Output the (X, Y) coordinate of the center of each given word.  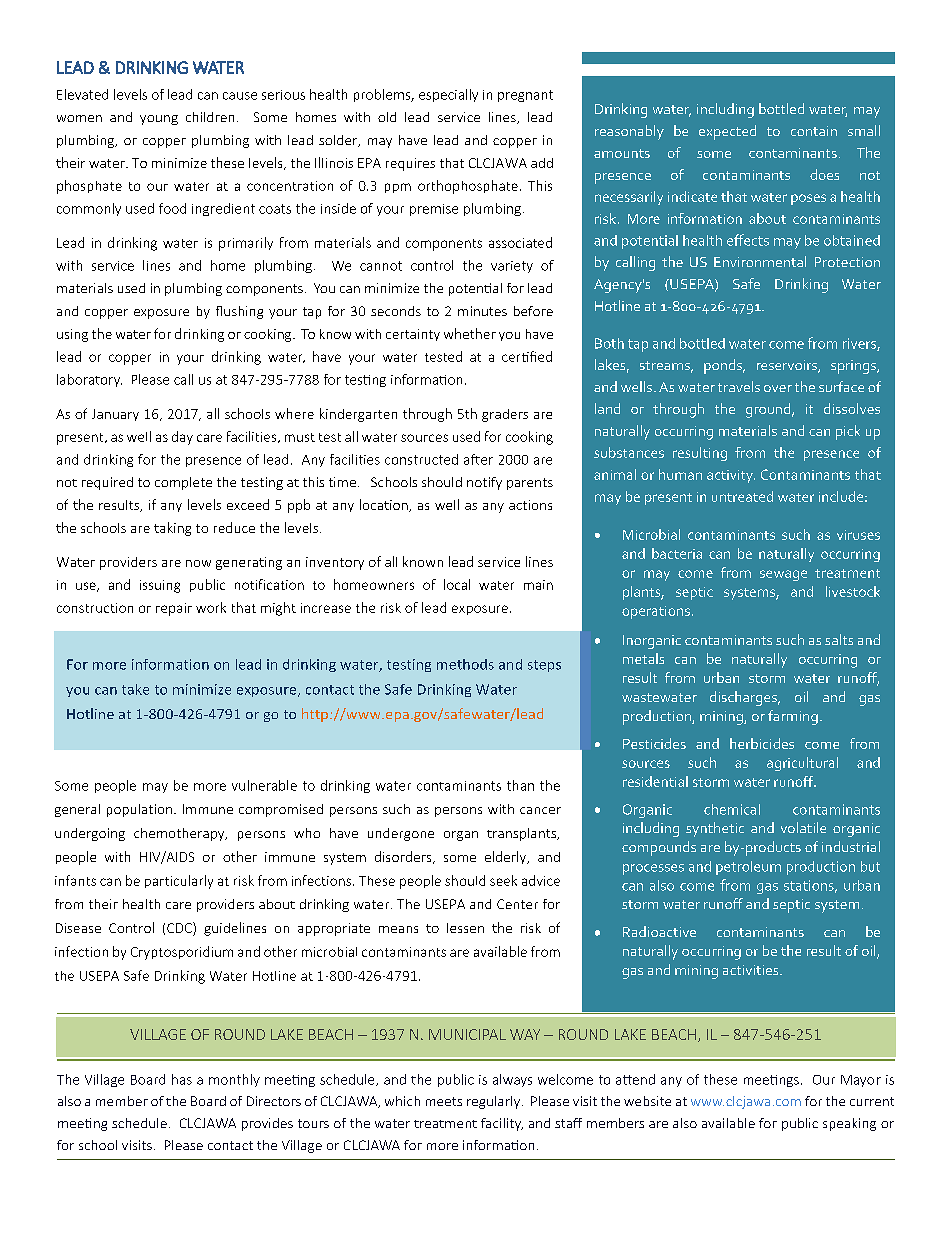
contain (814, 131)
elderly (507, 857)
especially (448, 95)
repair (174, 609)
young (159, 120)
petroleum (748, 868)
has (182, 1079)
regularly (493, 1102)
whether (470, 333)
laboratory (89, 380)
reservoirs (788, 366)
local (457, 584)
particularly (179, 882)
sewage (783, 575)
